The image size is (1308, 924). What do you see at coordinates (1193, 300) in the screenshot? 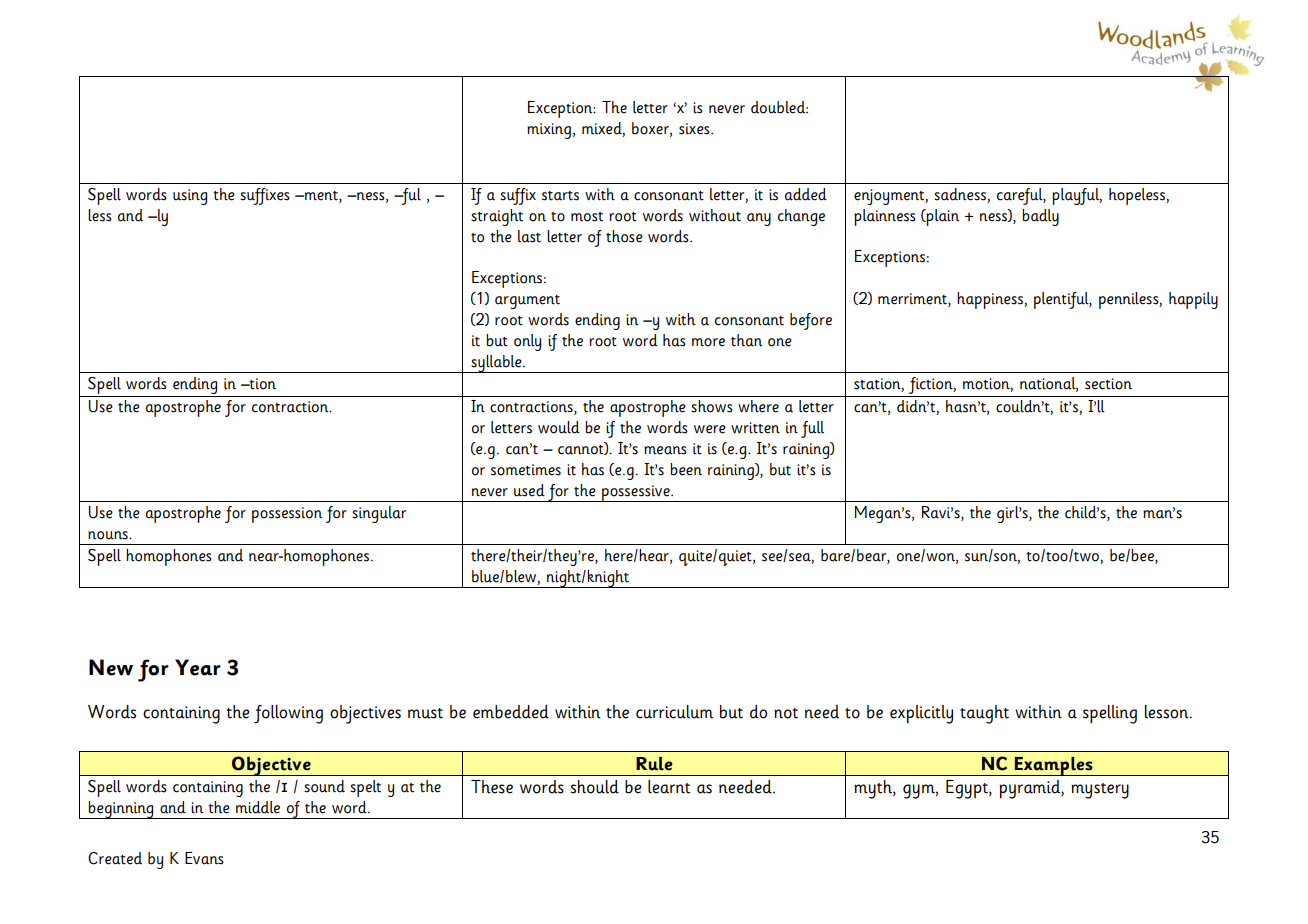
I see `happily` at bounding box center [1193, 300].
